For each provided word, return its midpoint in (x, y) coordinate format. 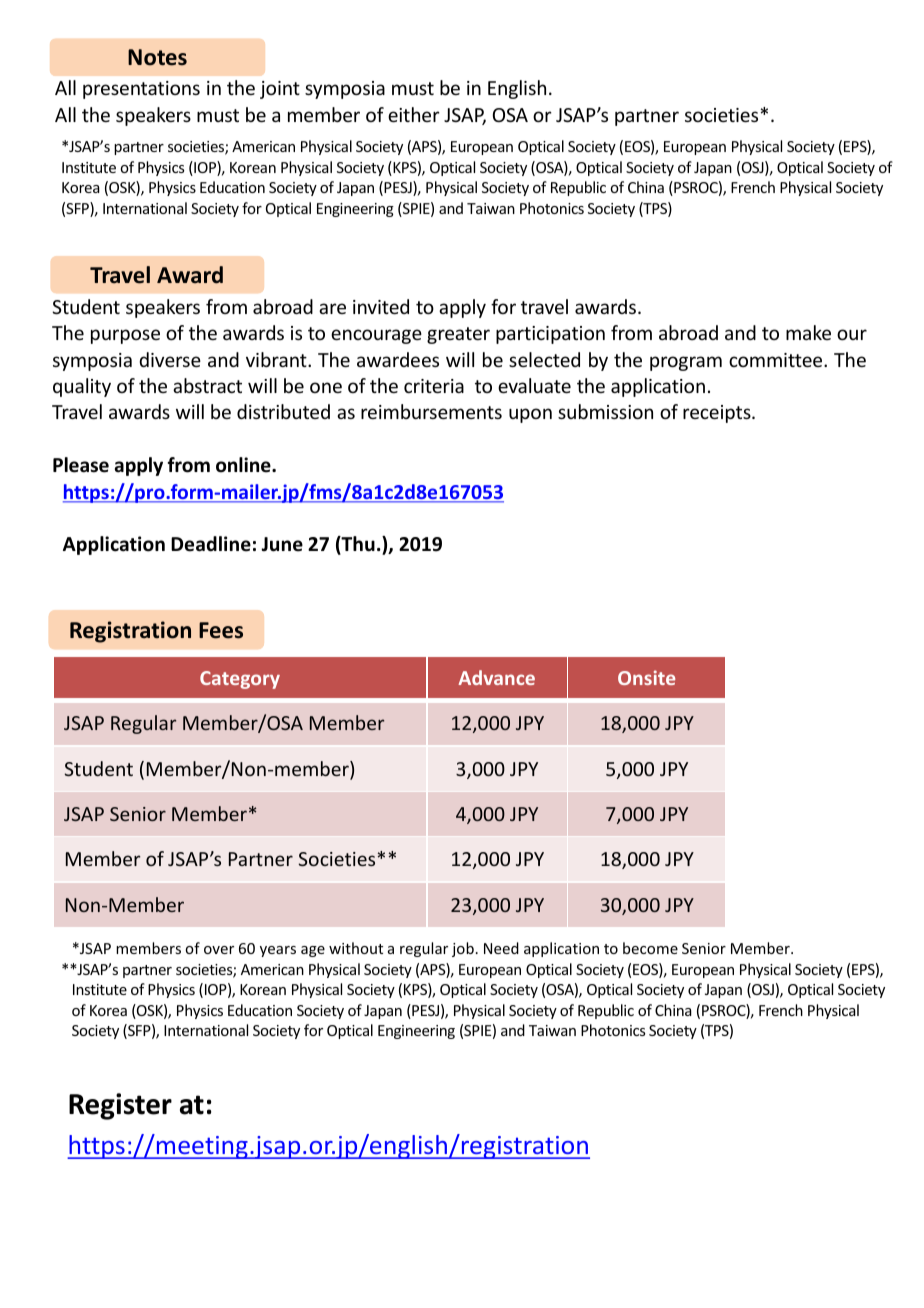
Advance (496, 677)
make (808, 332)
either (414, 114)
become (650, 948)
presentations (141, 90)
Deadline (211, 544)
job (463, 949)
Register (120, 1106)
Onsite (646, 677)
